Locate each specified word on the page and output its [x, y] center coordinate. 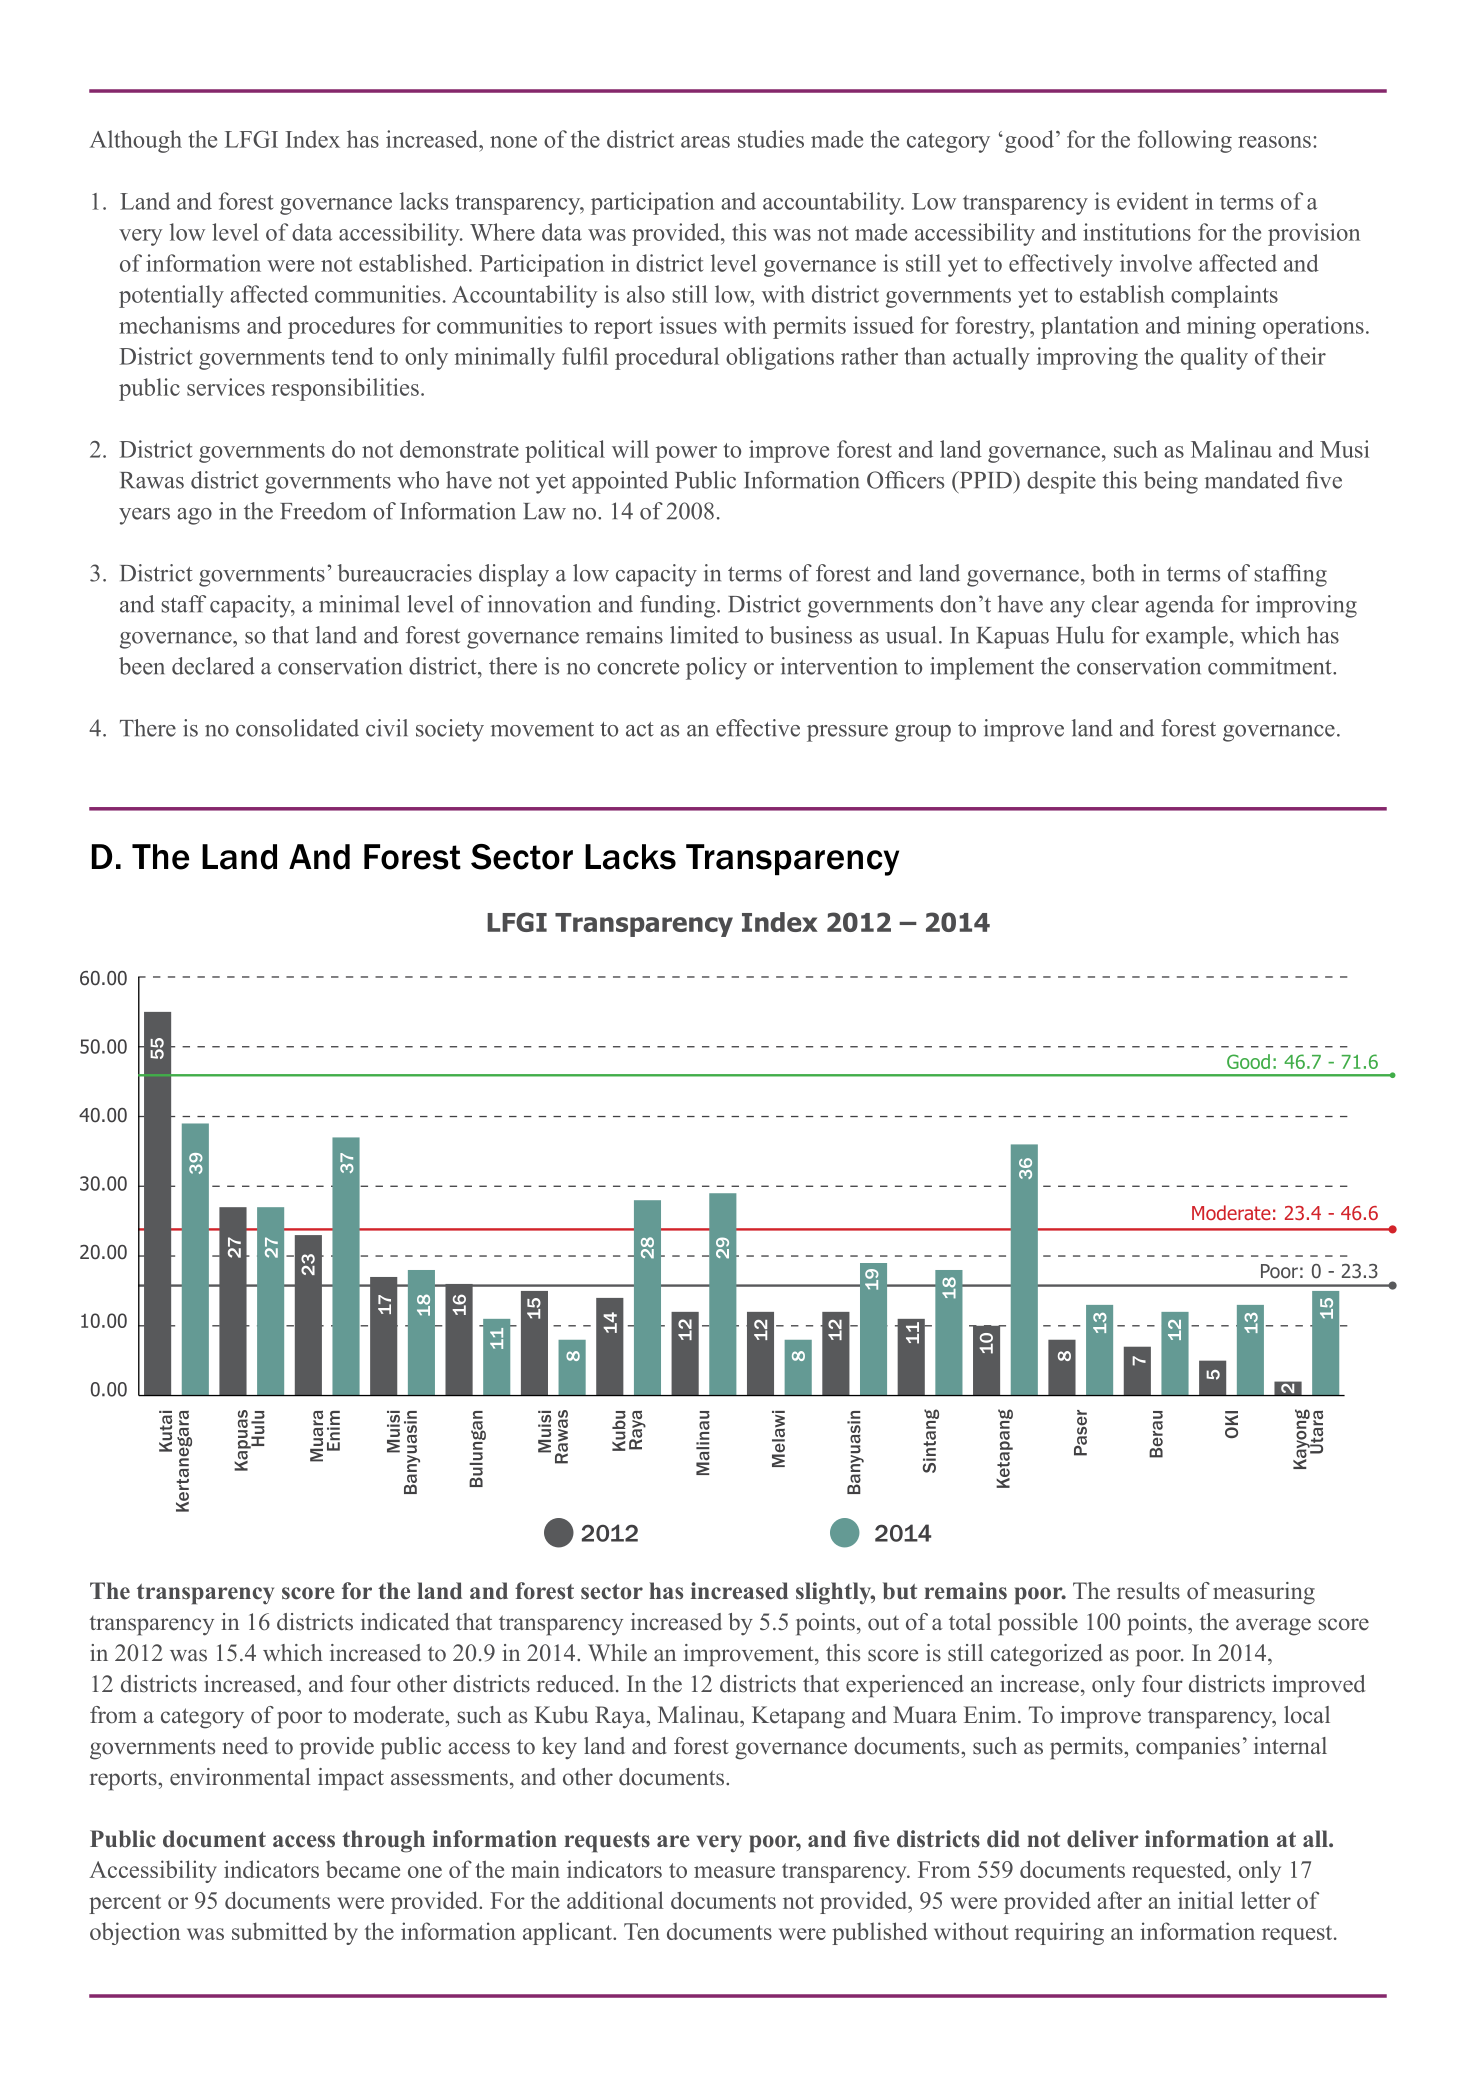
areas [705, 142]
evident [1152, 201]
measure [734, 1872]
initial [1206, 1900]
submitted [280, 1931]
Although [135, 141]
